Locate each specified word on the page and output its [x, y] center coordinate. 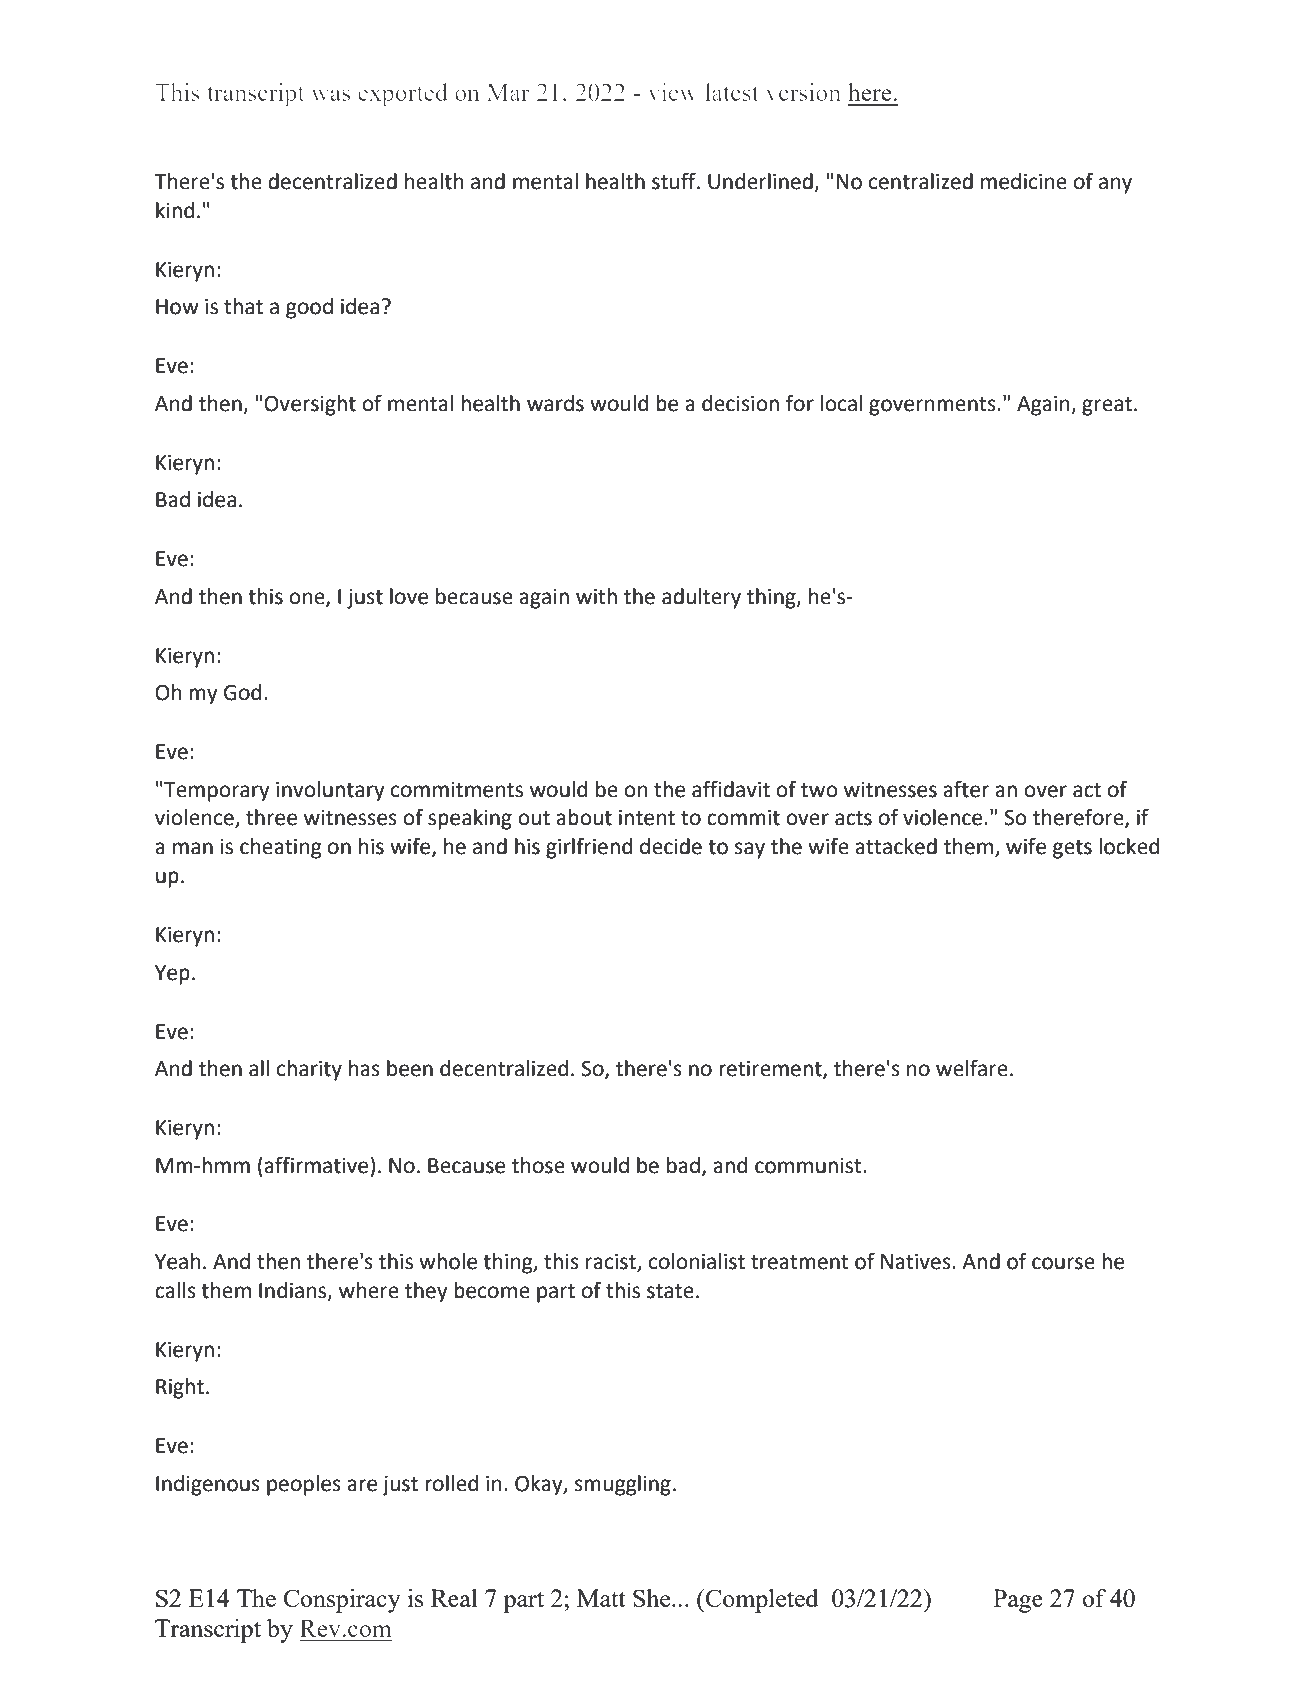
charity [309, 1070]
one [308, 599]
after [966, 789]
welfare [972, 1068]
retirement [771, 1070]
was [330, 95]
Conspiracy [342, 1601]
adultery [701, 598]
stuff [675, 181]
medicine [1024, 181]
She [653, 1598]
